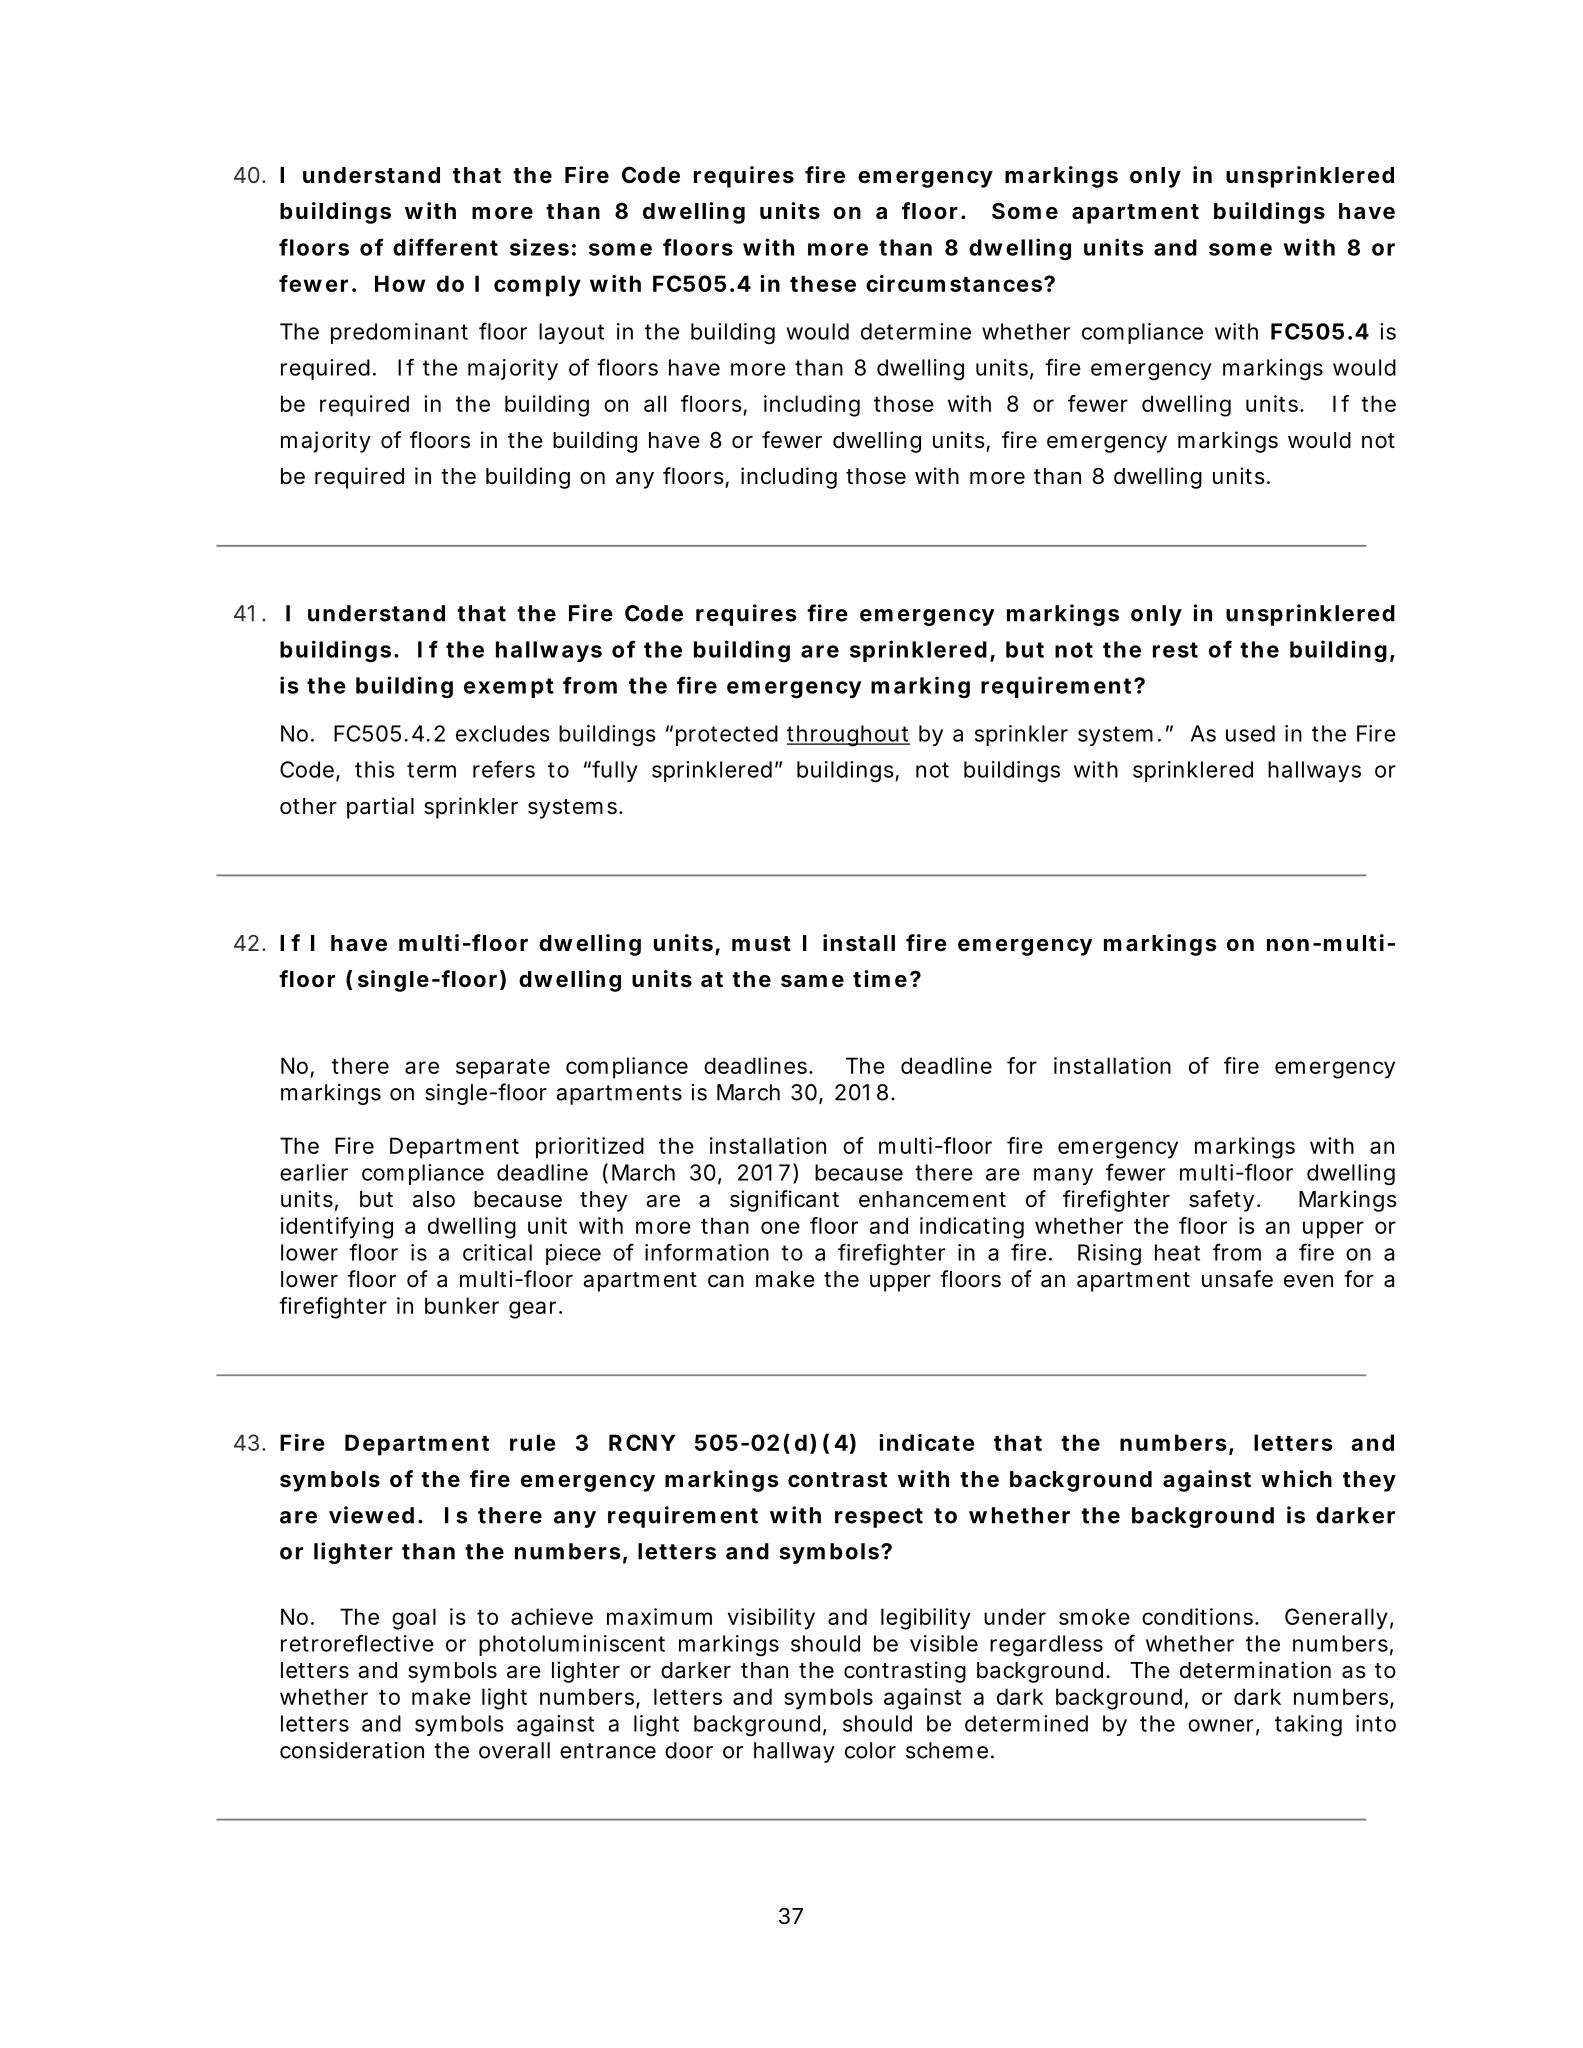  Describe the element at coordinates (848, 736) in the image. I see `throughout` at that location.
